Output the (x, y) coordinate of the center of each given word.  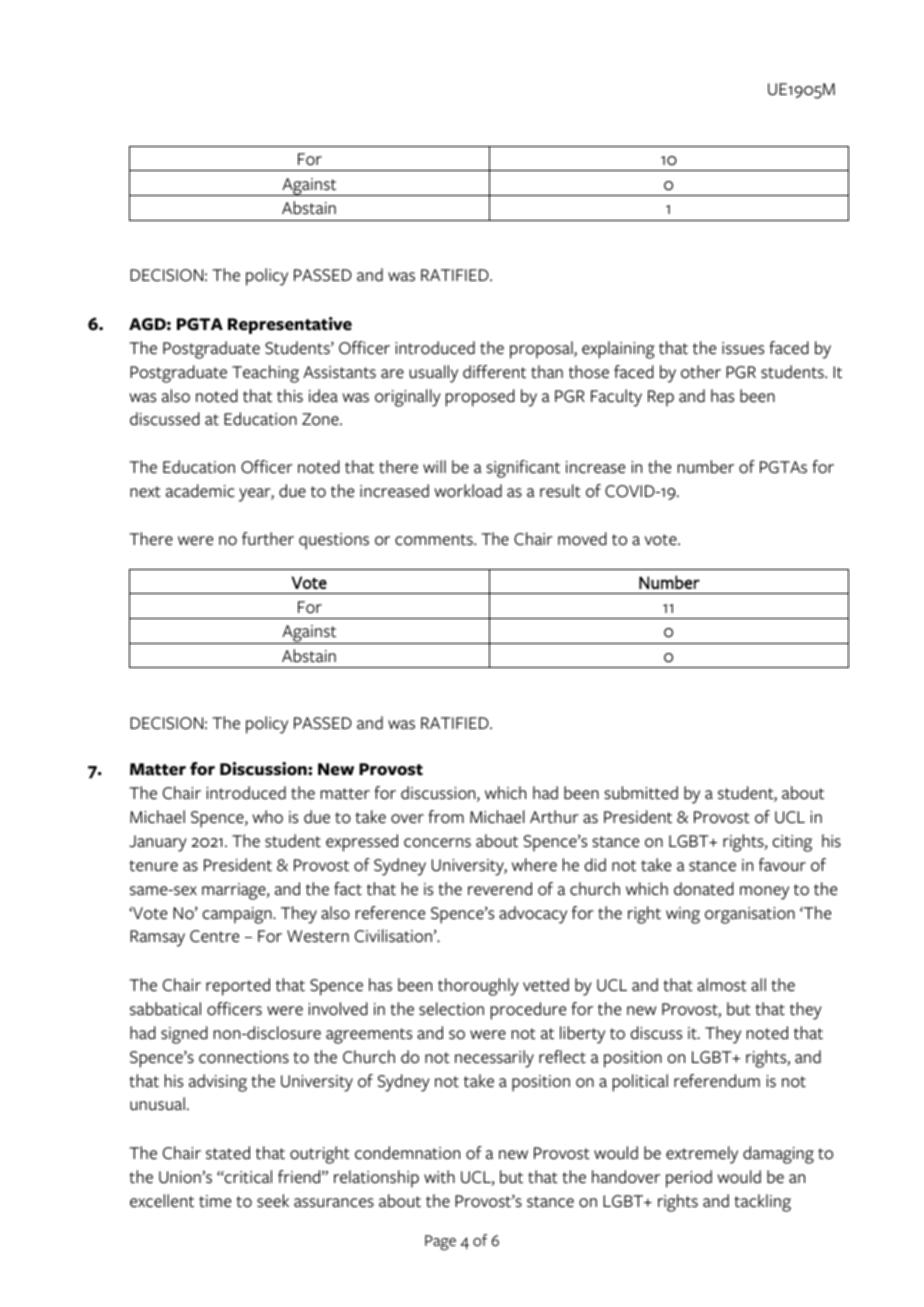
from (446, 817)
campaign (238, 915)
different (494, 372)
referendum (717, 1081)
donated (704, 889)
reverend (500, 889)
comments (435, 540)
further (268, 539)
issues (743, 348)
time (215, 1201)
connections (244, 1057)
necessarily (494, 1059)
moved (582, 539)
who (267, 817)
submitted (641, 793)
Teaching (265, 374)
